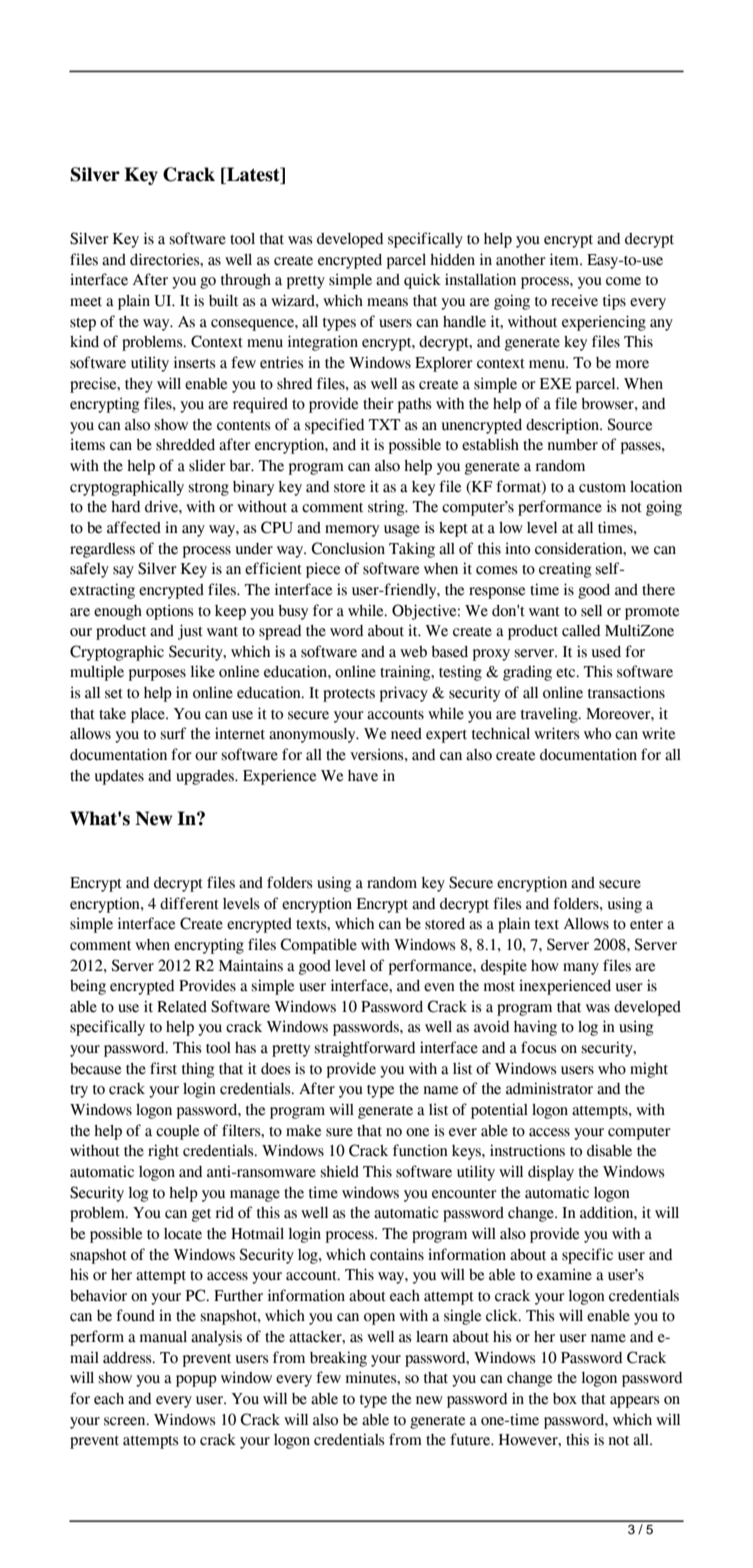 The width and height of the screenshot is (753, 1568). I want to click on popup, so click(196, 1381).
